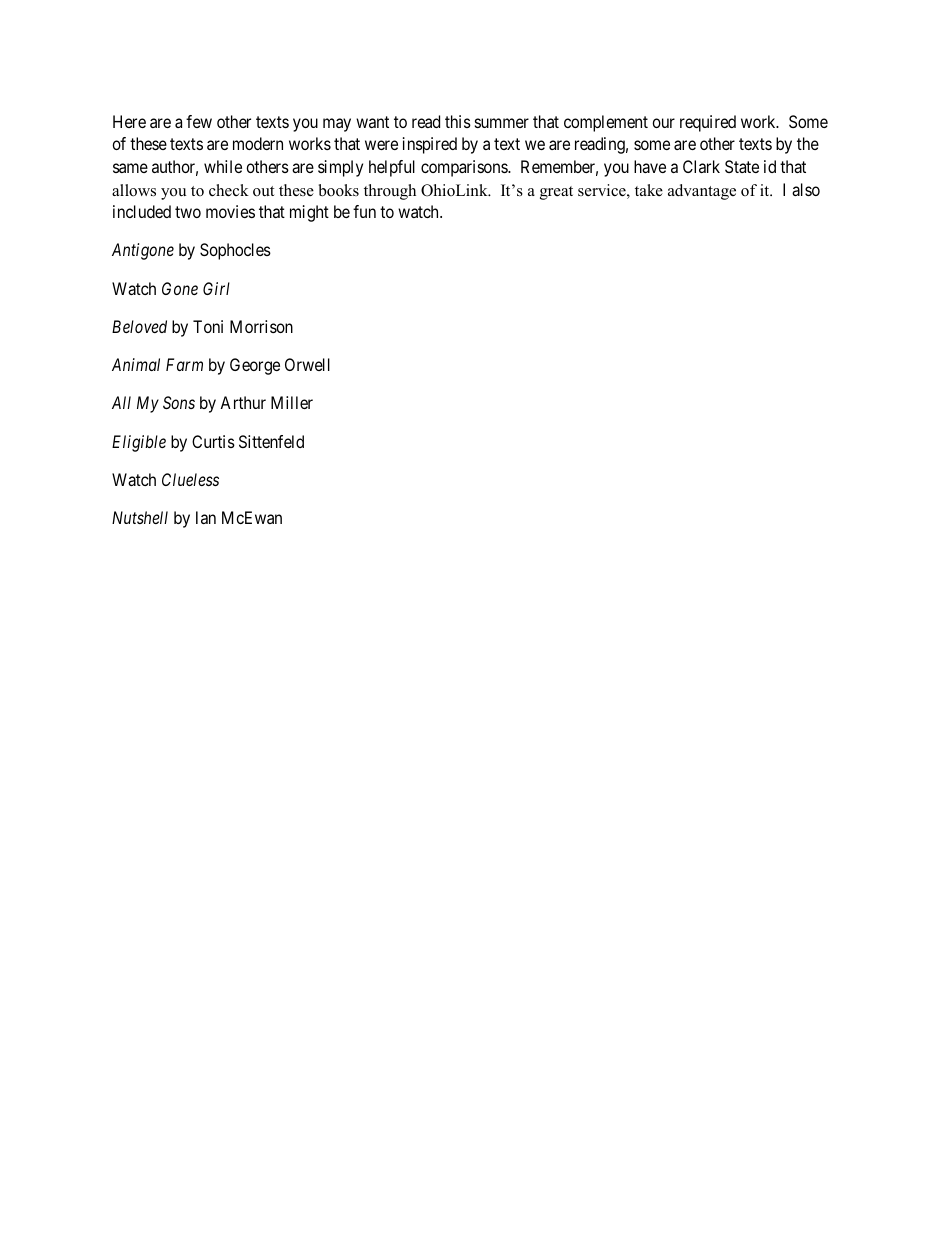  What do you see at coordinates (261, 326) in the screenshot?
I see `Morrison` at bounding box center [261, 326].
